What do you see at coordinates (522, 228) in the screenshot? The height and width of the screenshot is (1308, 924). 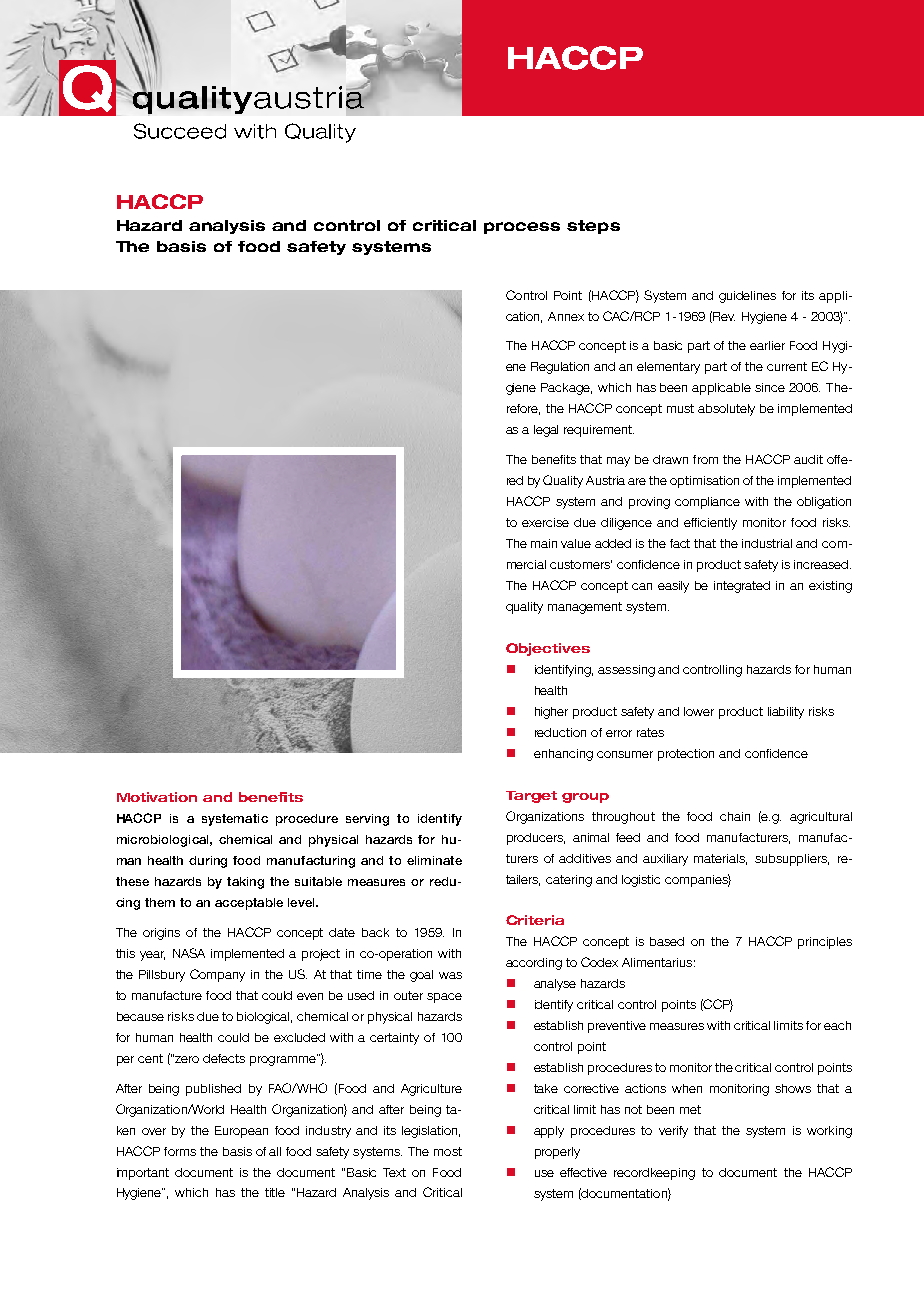 I see `process` at bounding box center [522, 228].
